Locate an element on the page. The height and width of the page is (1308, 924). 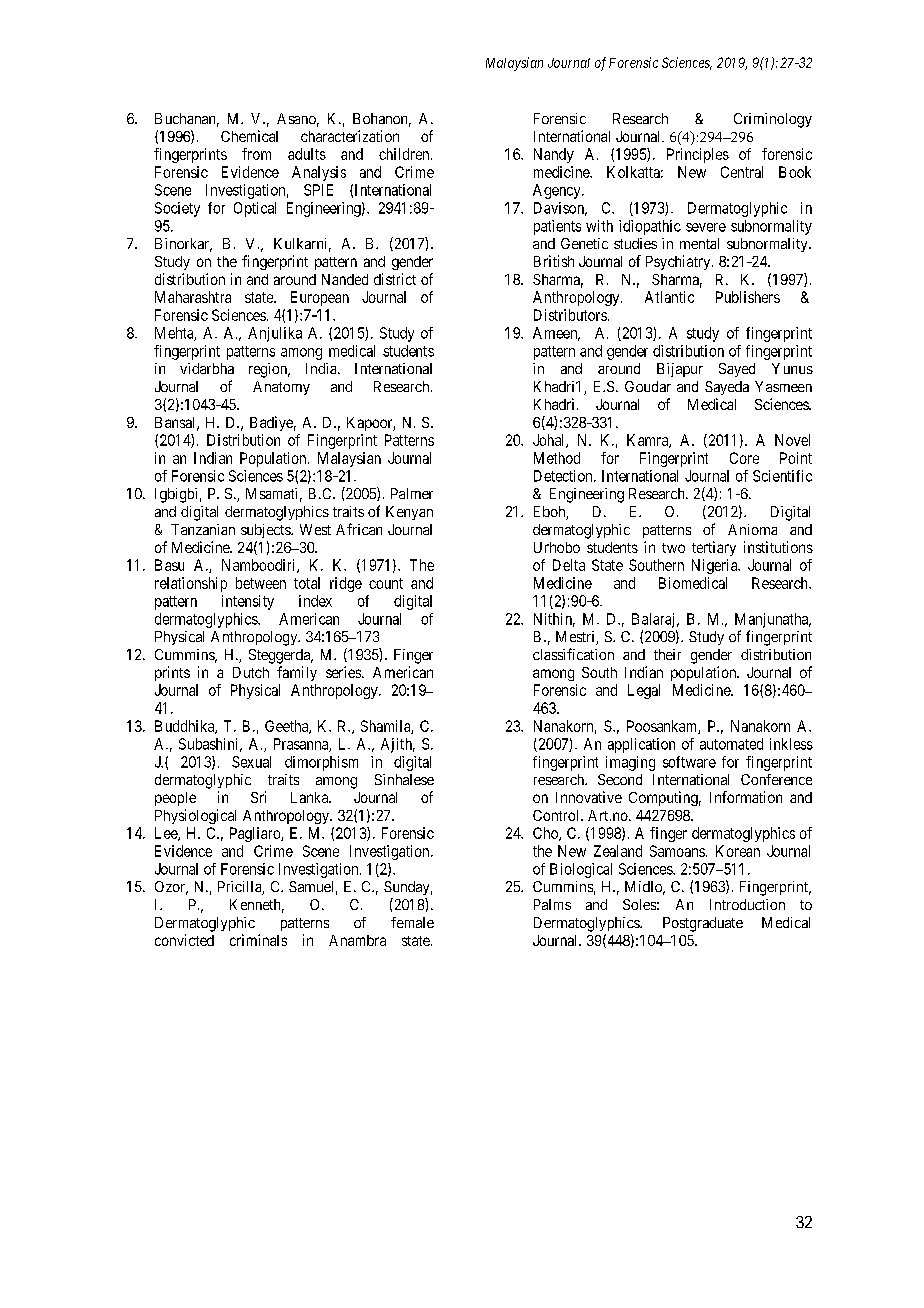
female is located at coordinates (412, 922).
